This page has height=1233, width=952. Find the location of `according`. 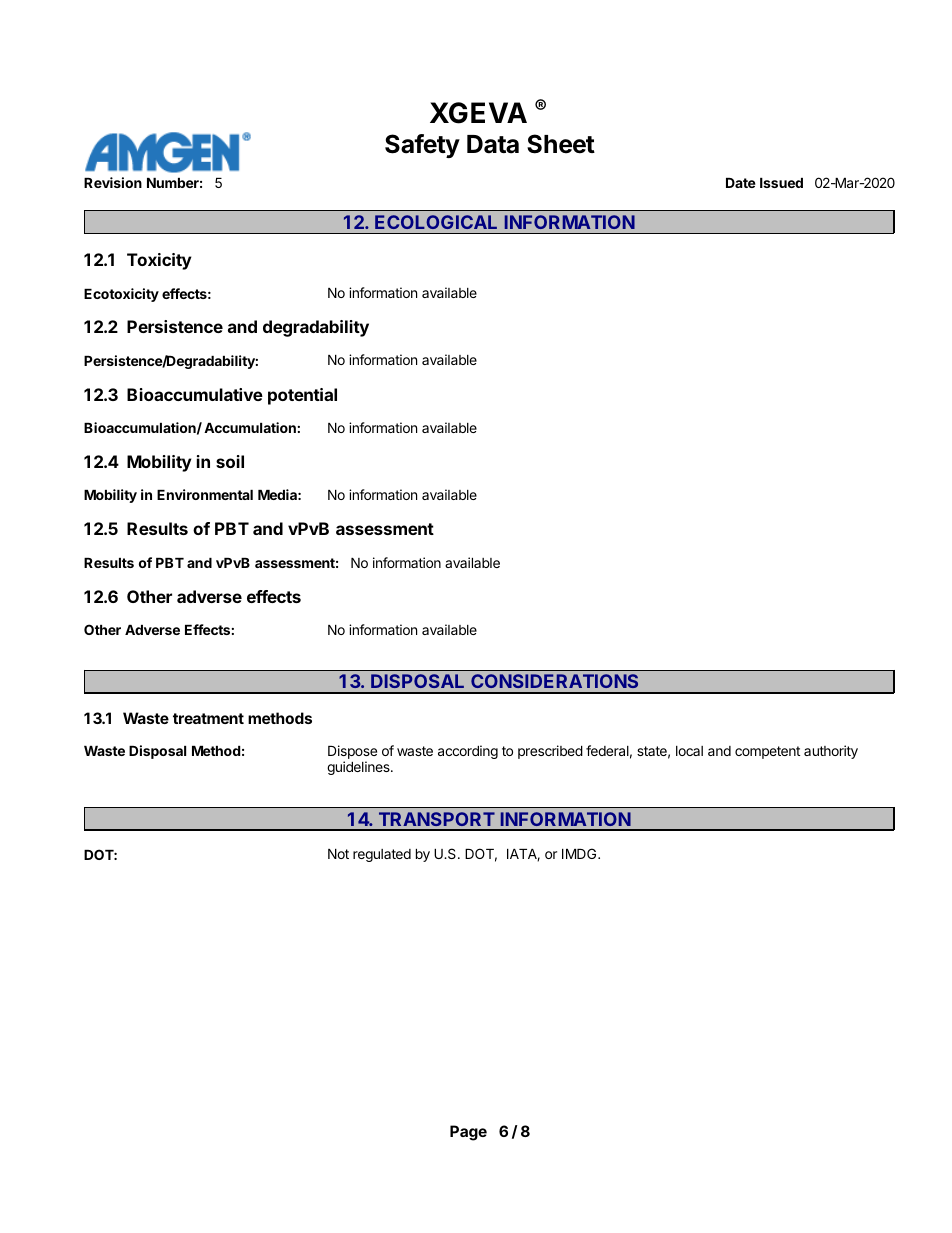

according is located at coordinates (468, 752).
